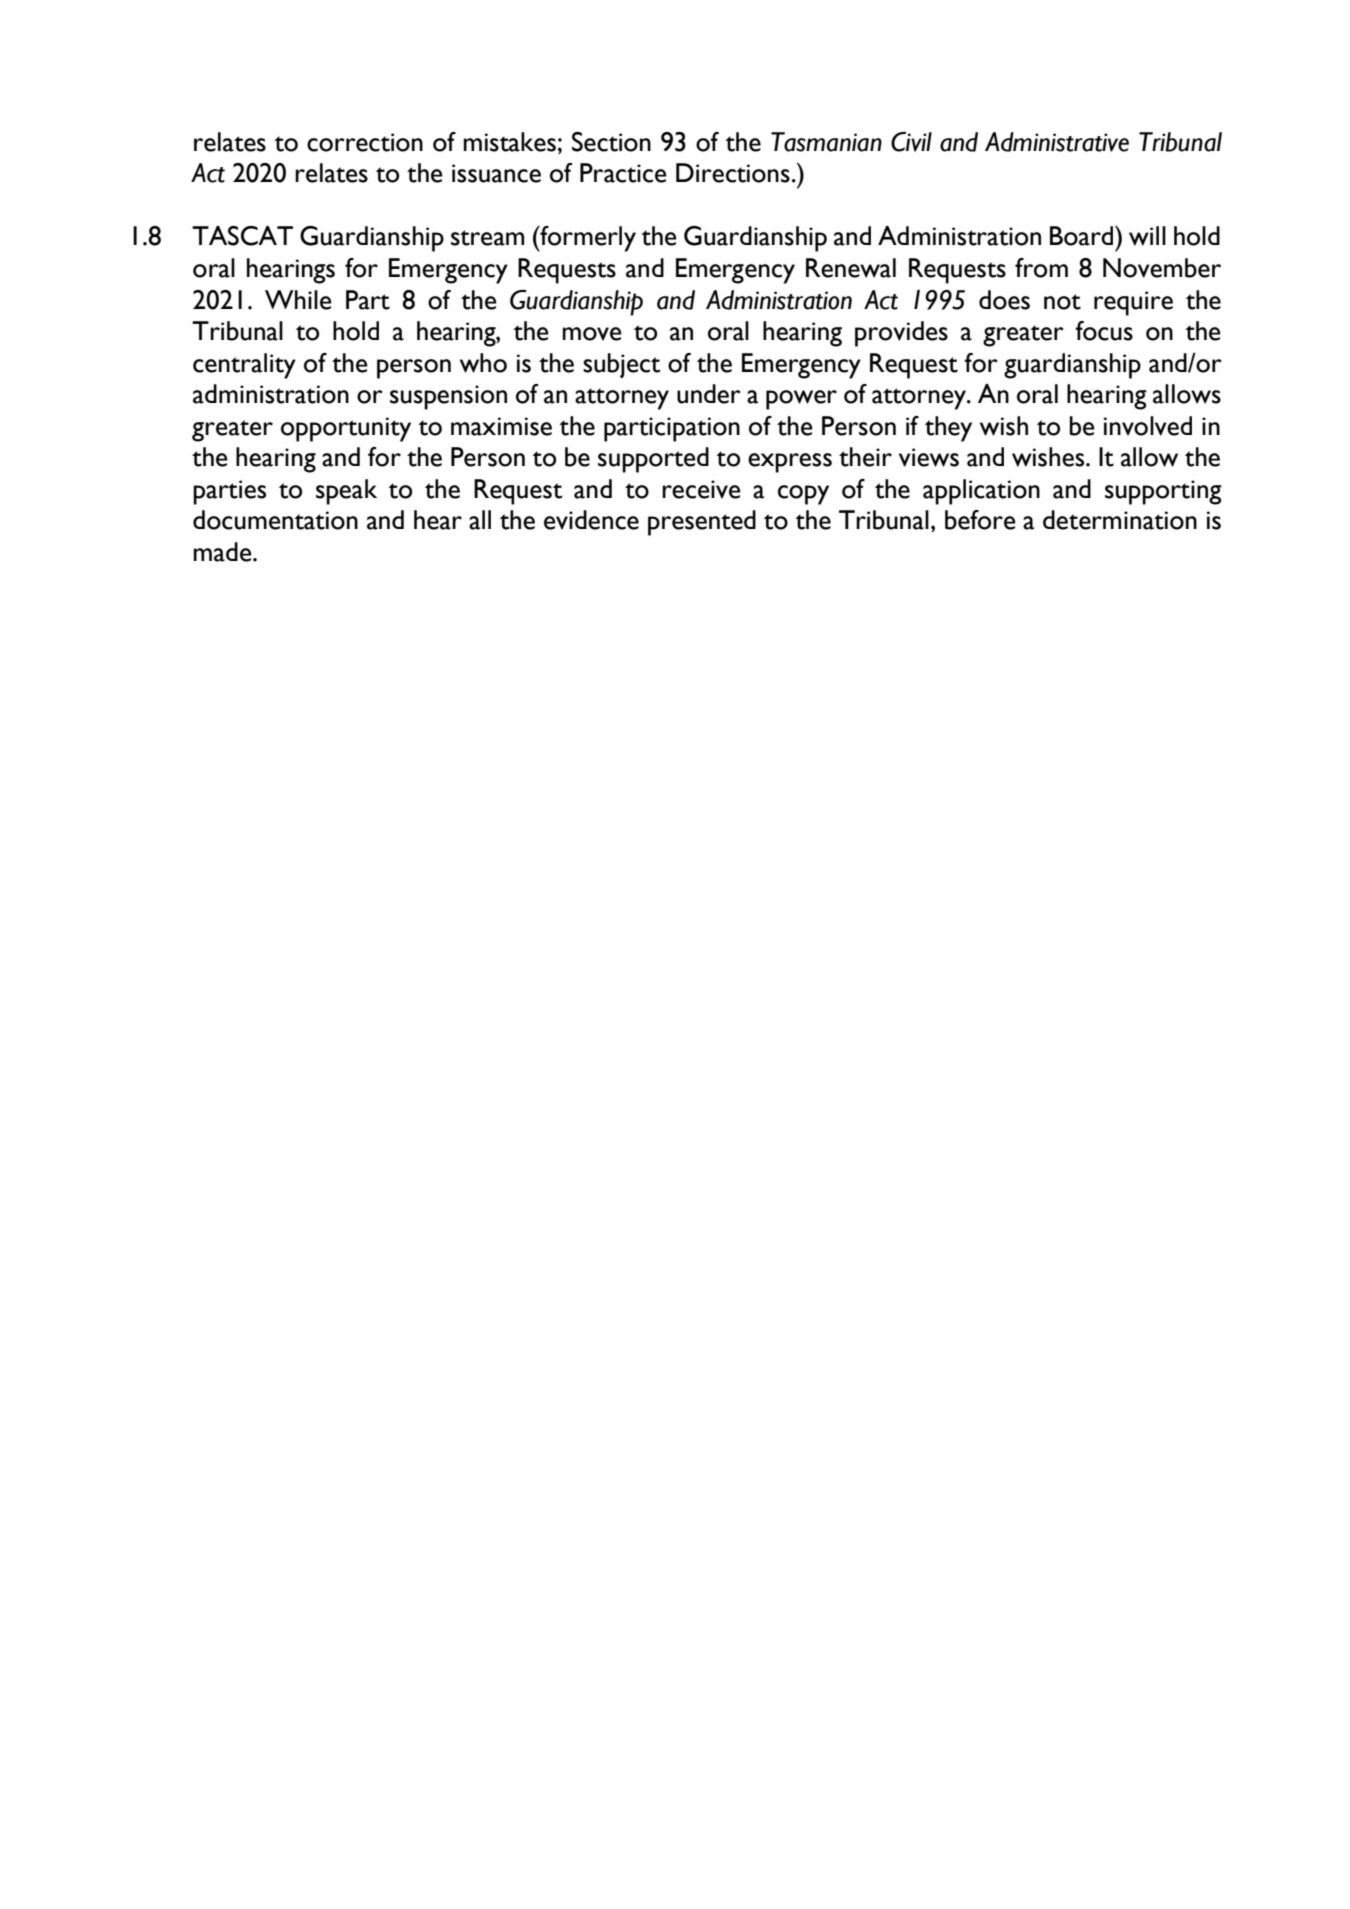  What do you see at coordinates (621, 365) in the screenshot?
I see `subject` at bounding box center [621, 365].
